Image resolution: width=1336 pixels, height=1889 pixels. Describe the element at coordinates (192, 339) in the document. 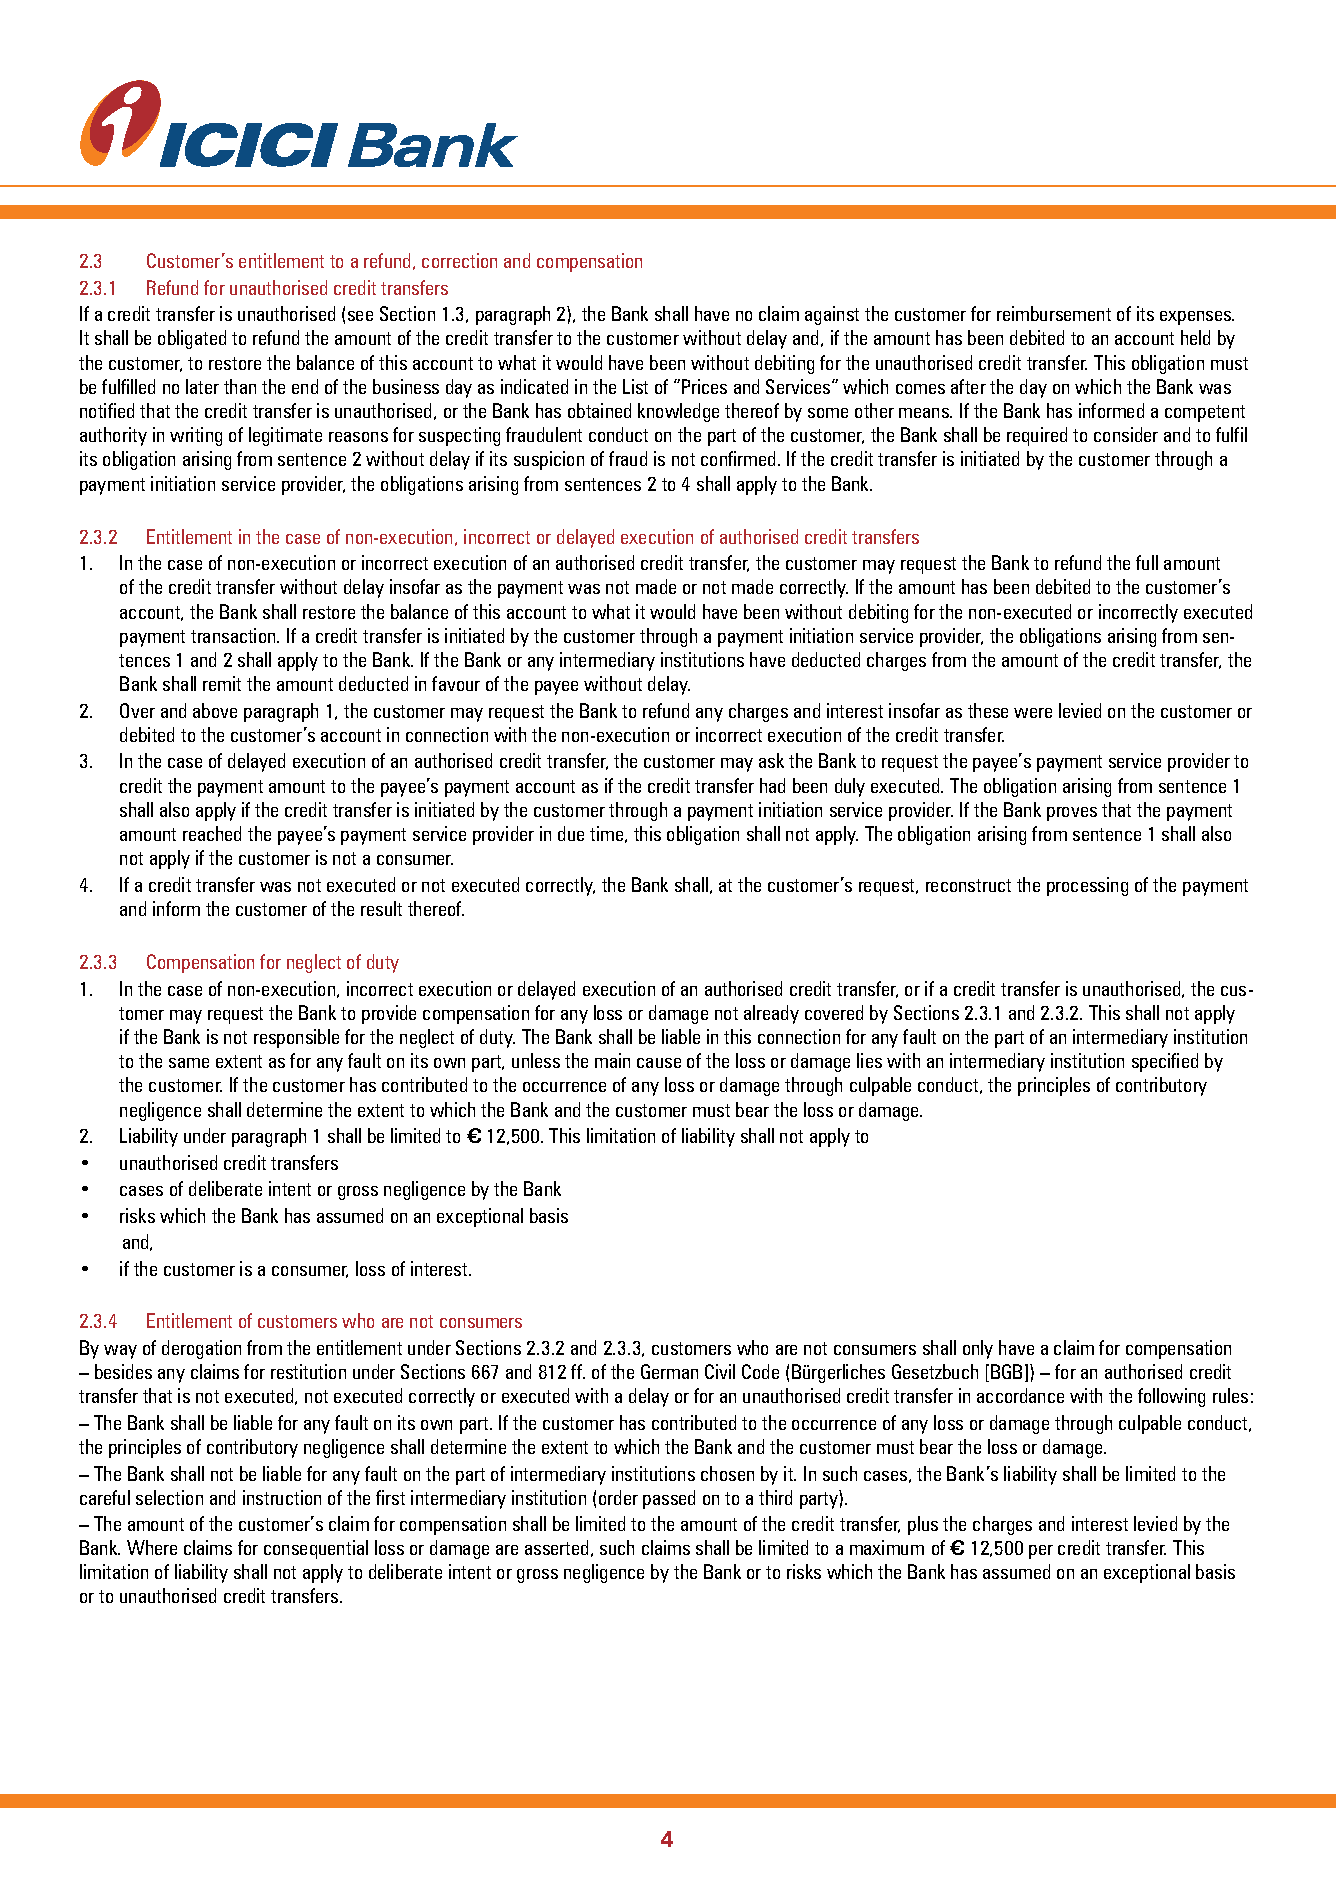

I see `obligated` at that location.
